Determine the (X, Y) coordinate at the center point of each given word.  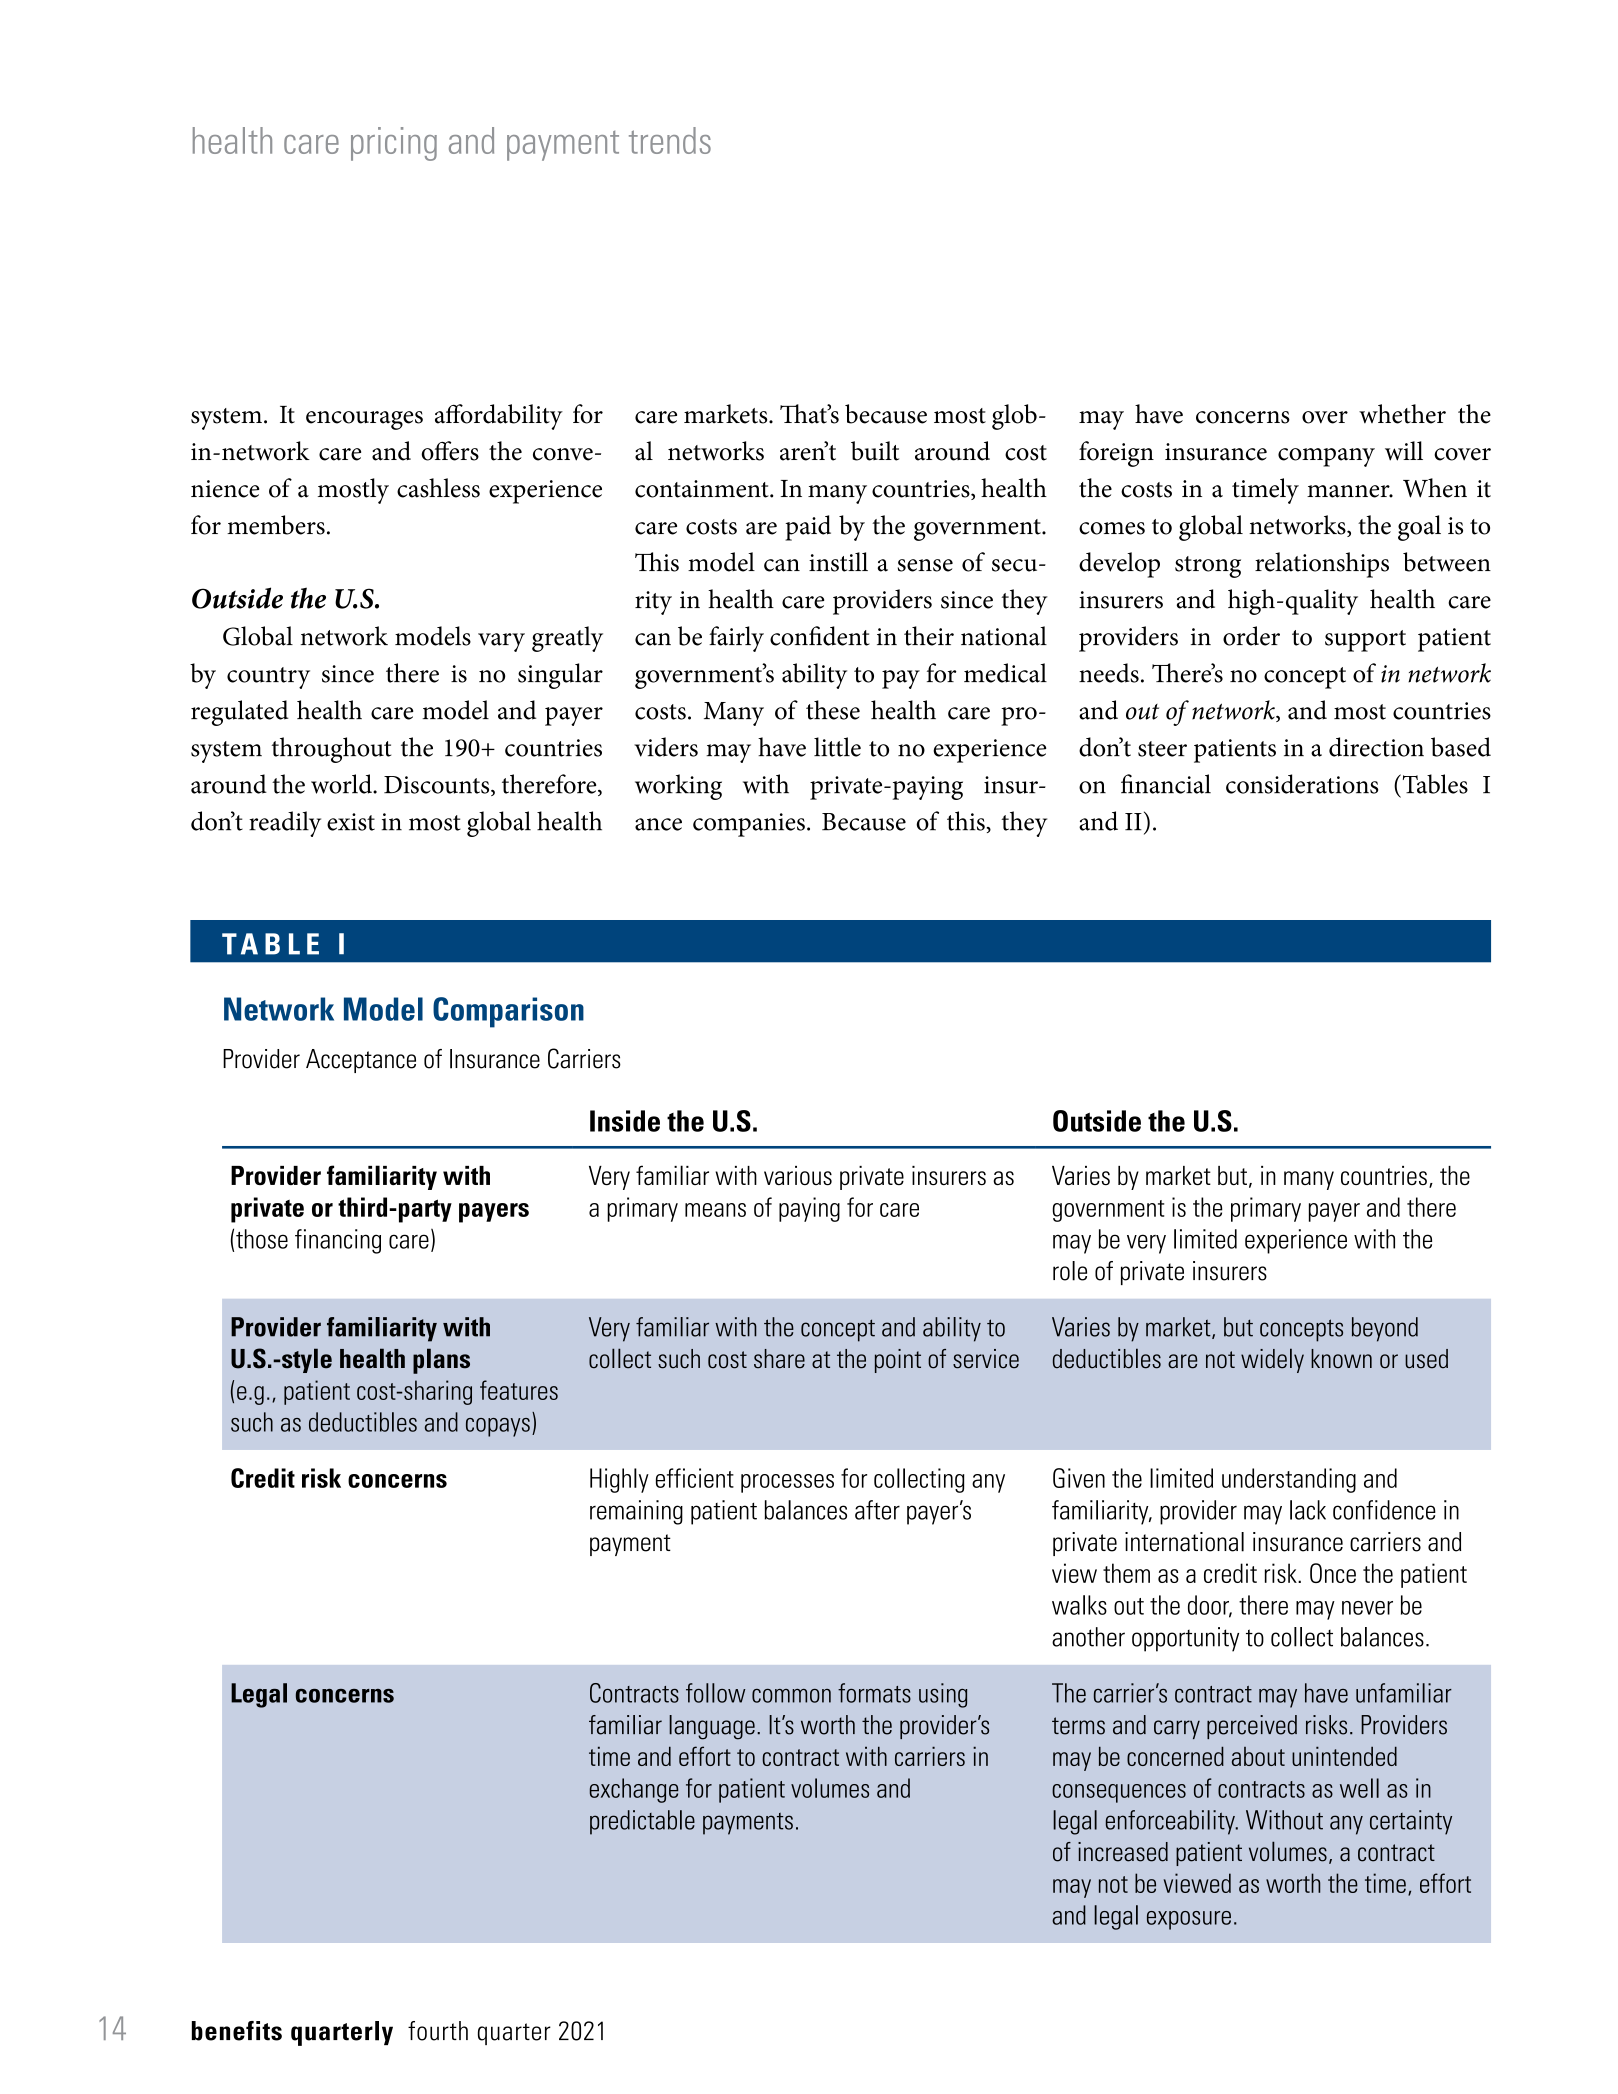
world (342, 784)
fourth (438, 2031)
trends (670, 140)
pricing (394, 144)
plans (441, 1361)
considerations (1302, 784)
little (837, 747)
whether (1402, 414)
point (898, 1361)
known (1341, 1359)
